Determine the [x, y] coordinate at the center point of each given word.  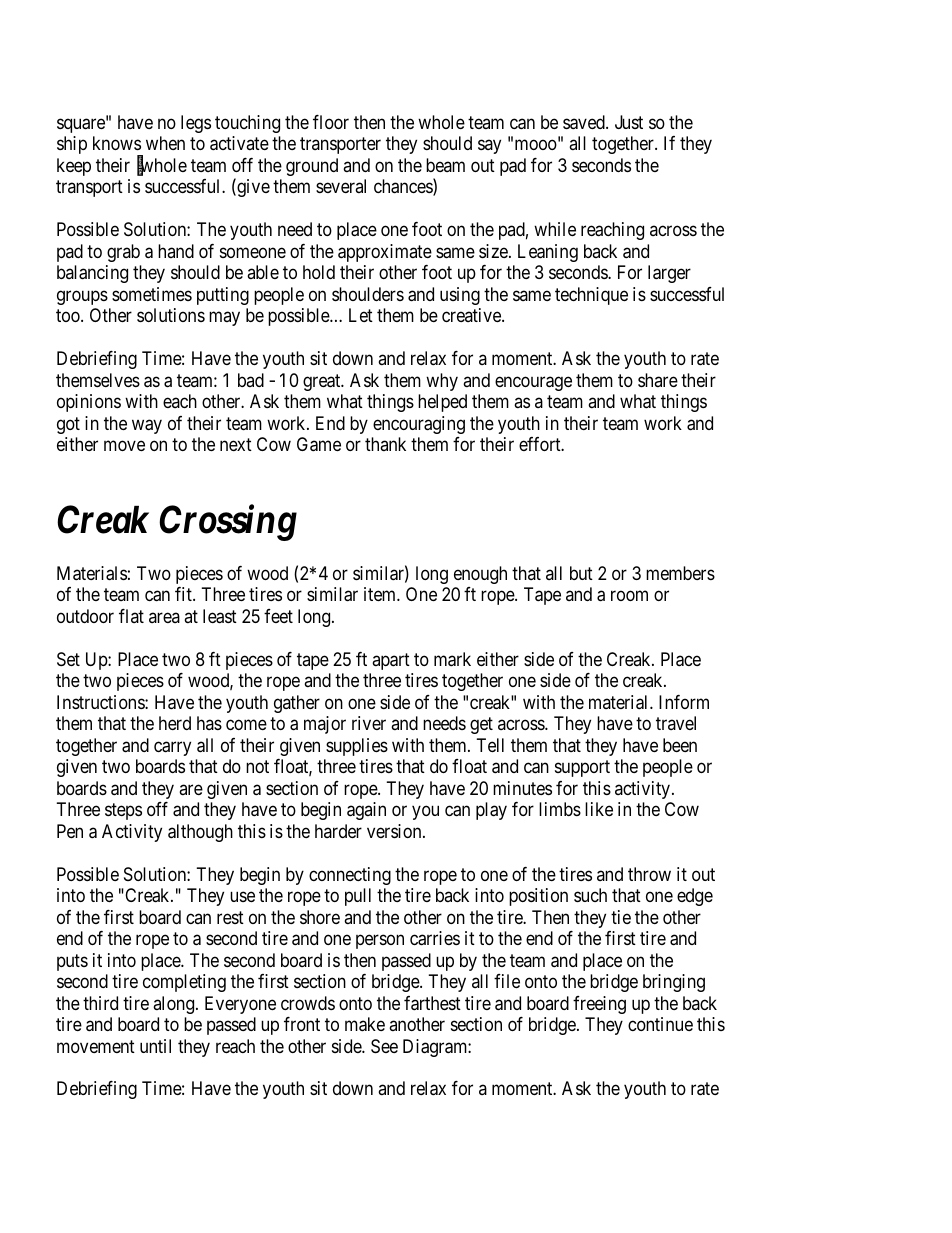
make [365, 1024]
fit [184, 594]
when [165, 143]
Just [629, 122]
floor [331, 122]
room [629, 596]
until [155, 1046]
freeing [599, 1005]
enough [480, 575]
